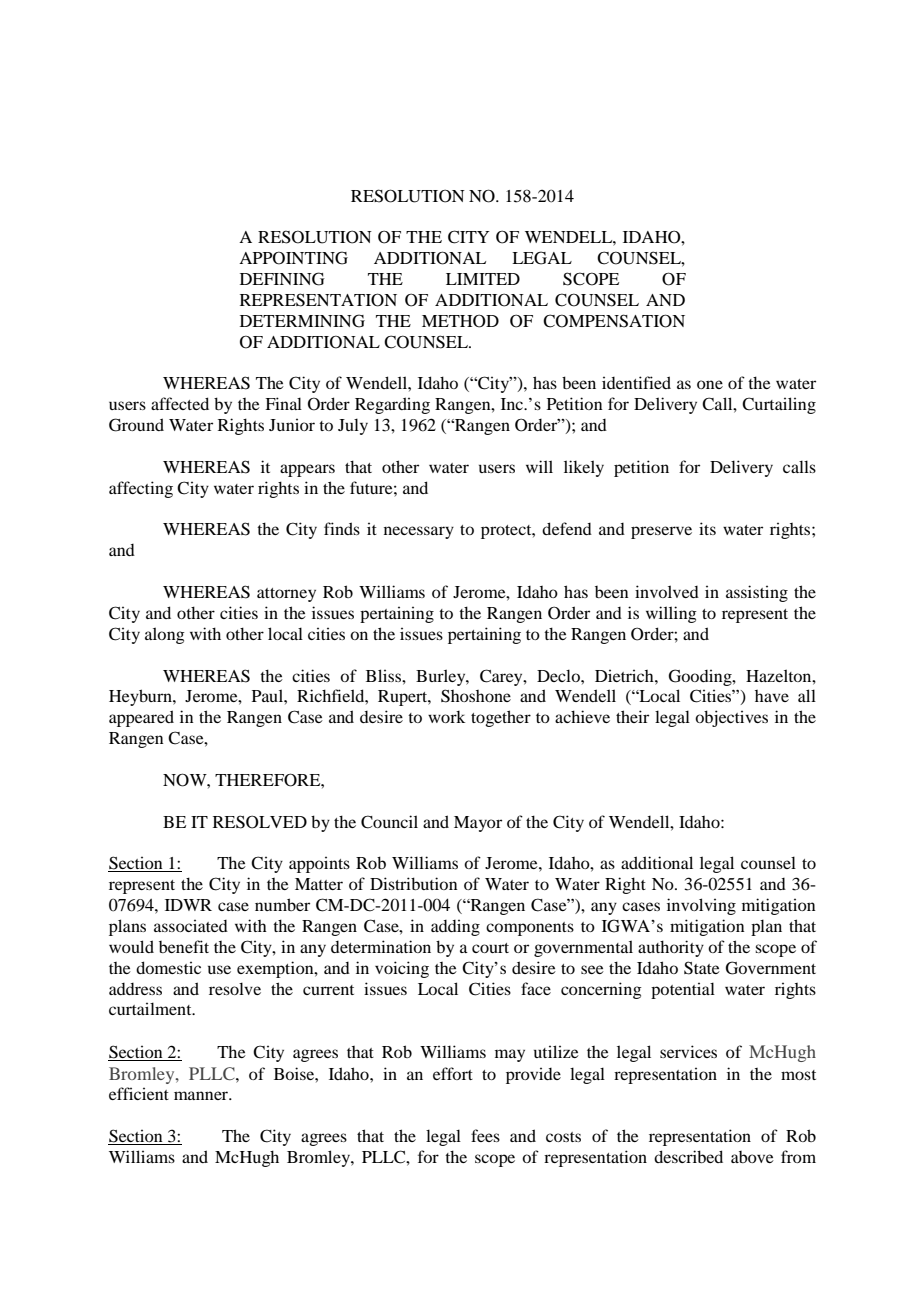 The image size is (924, 1308). What do you see at coordinates (282, 904) in the screenshot?
I see `number` at bounding box center [282, 904].
